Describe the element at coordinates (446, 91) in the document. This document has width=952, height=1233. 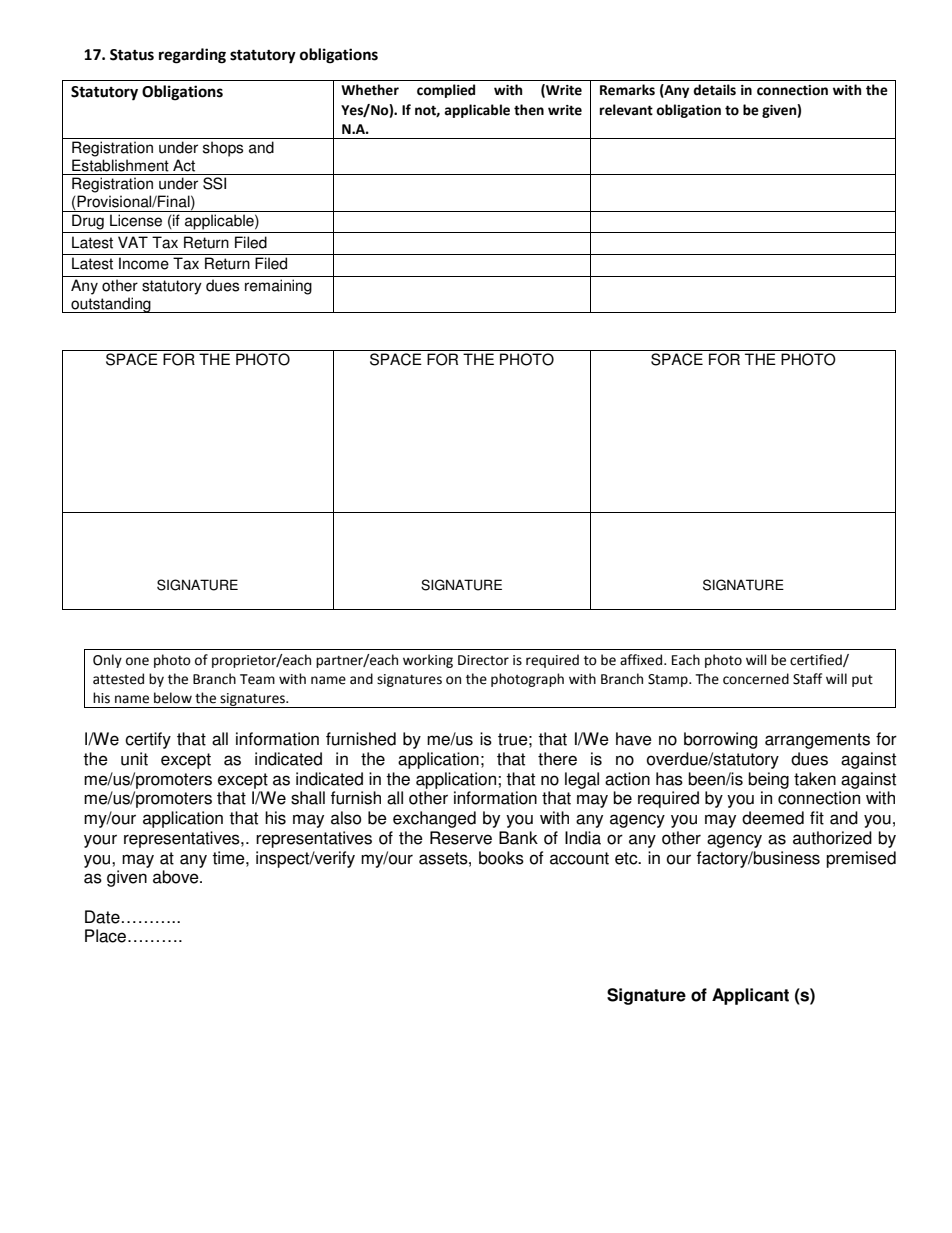
I see `complied` at that location.
